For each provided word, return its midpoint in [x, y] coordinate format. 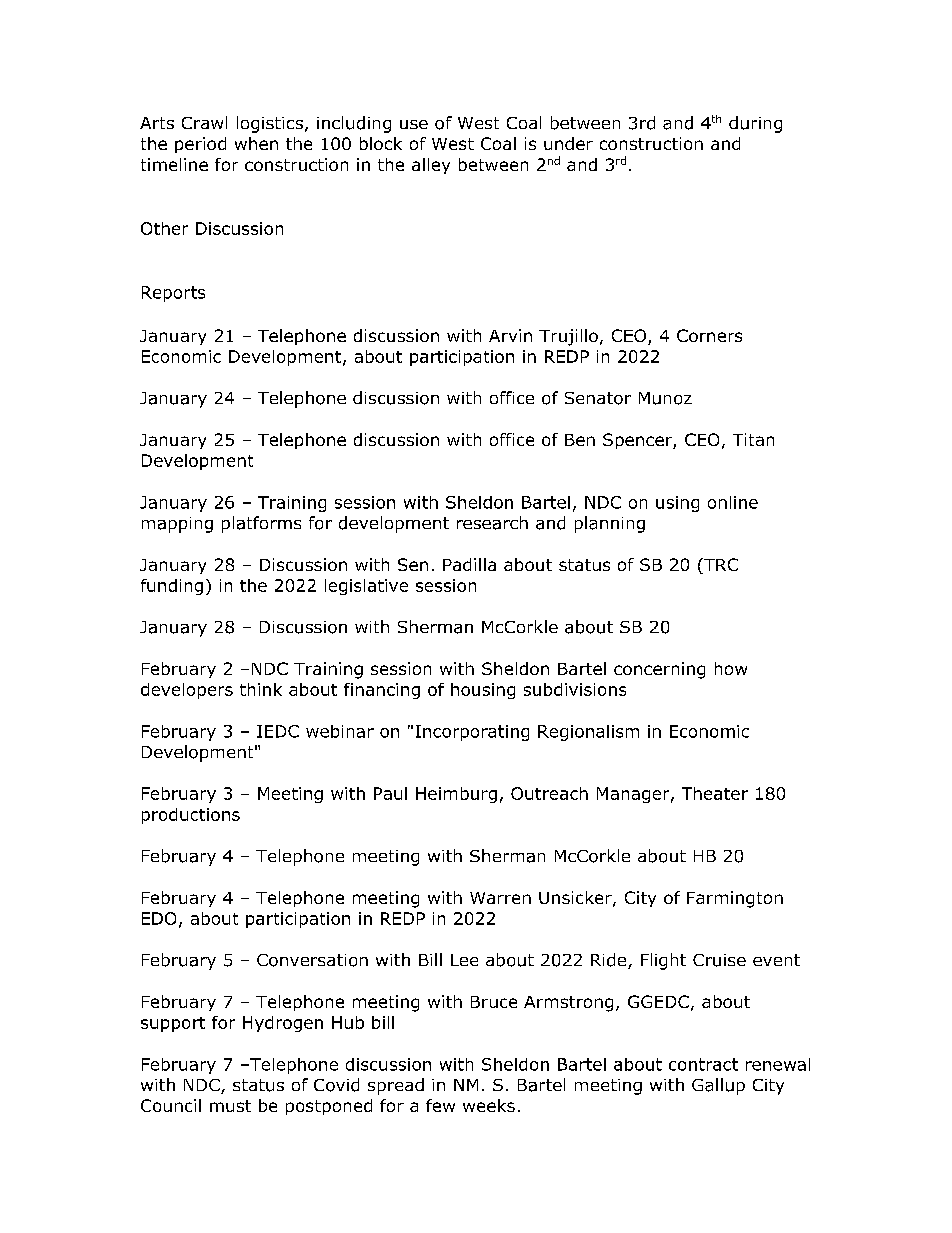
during [755, 124]
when [256, 143]
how [731, 668]
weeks [489, 1105]
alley [431, 166]
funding [172, 587]
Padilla [469, 564]
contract [703, 1064]
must [230, 1106]
